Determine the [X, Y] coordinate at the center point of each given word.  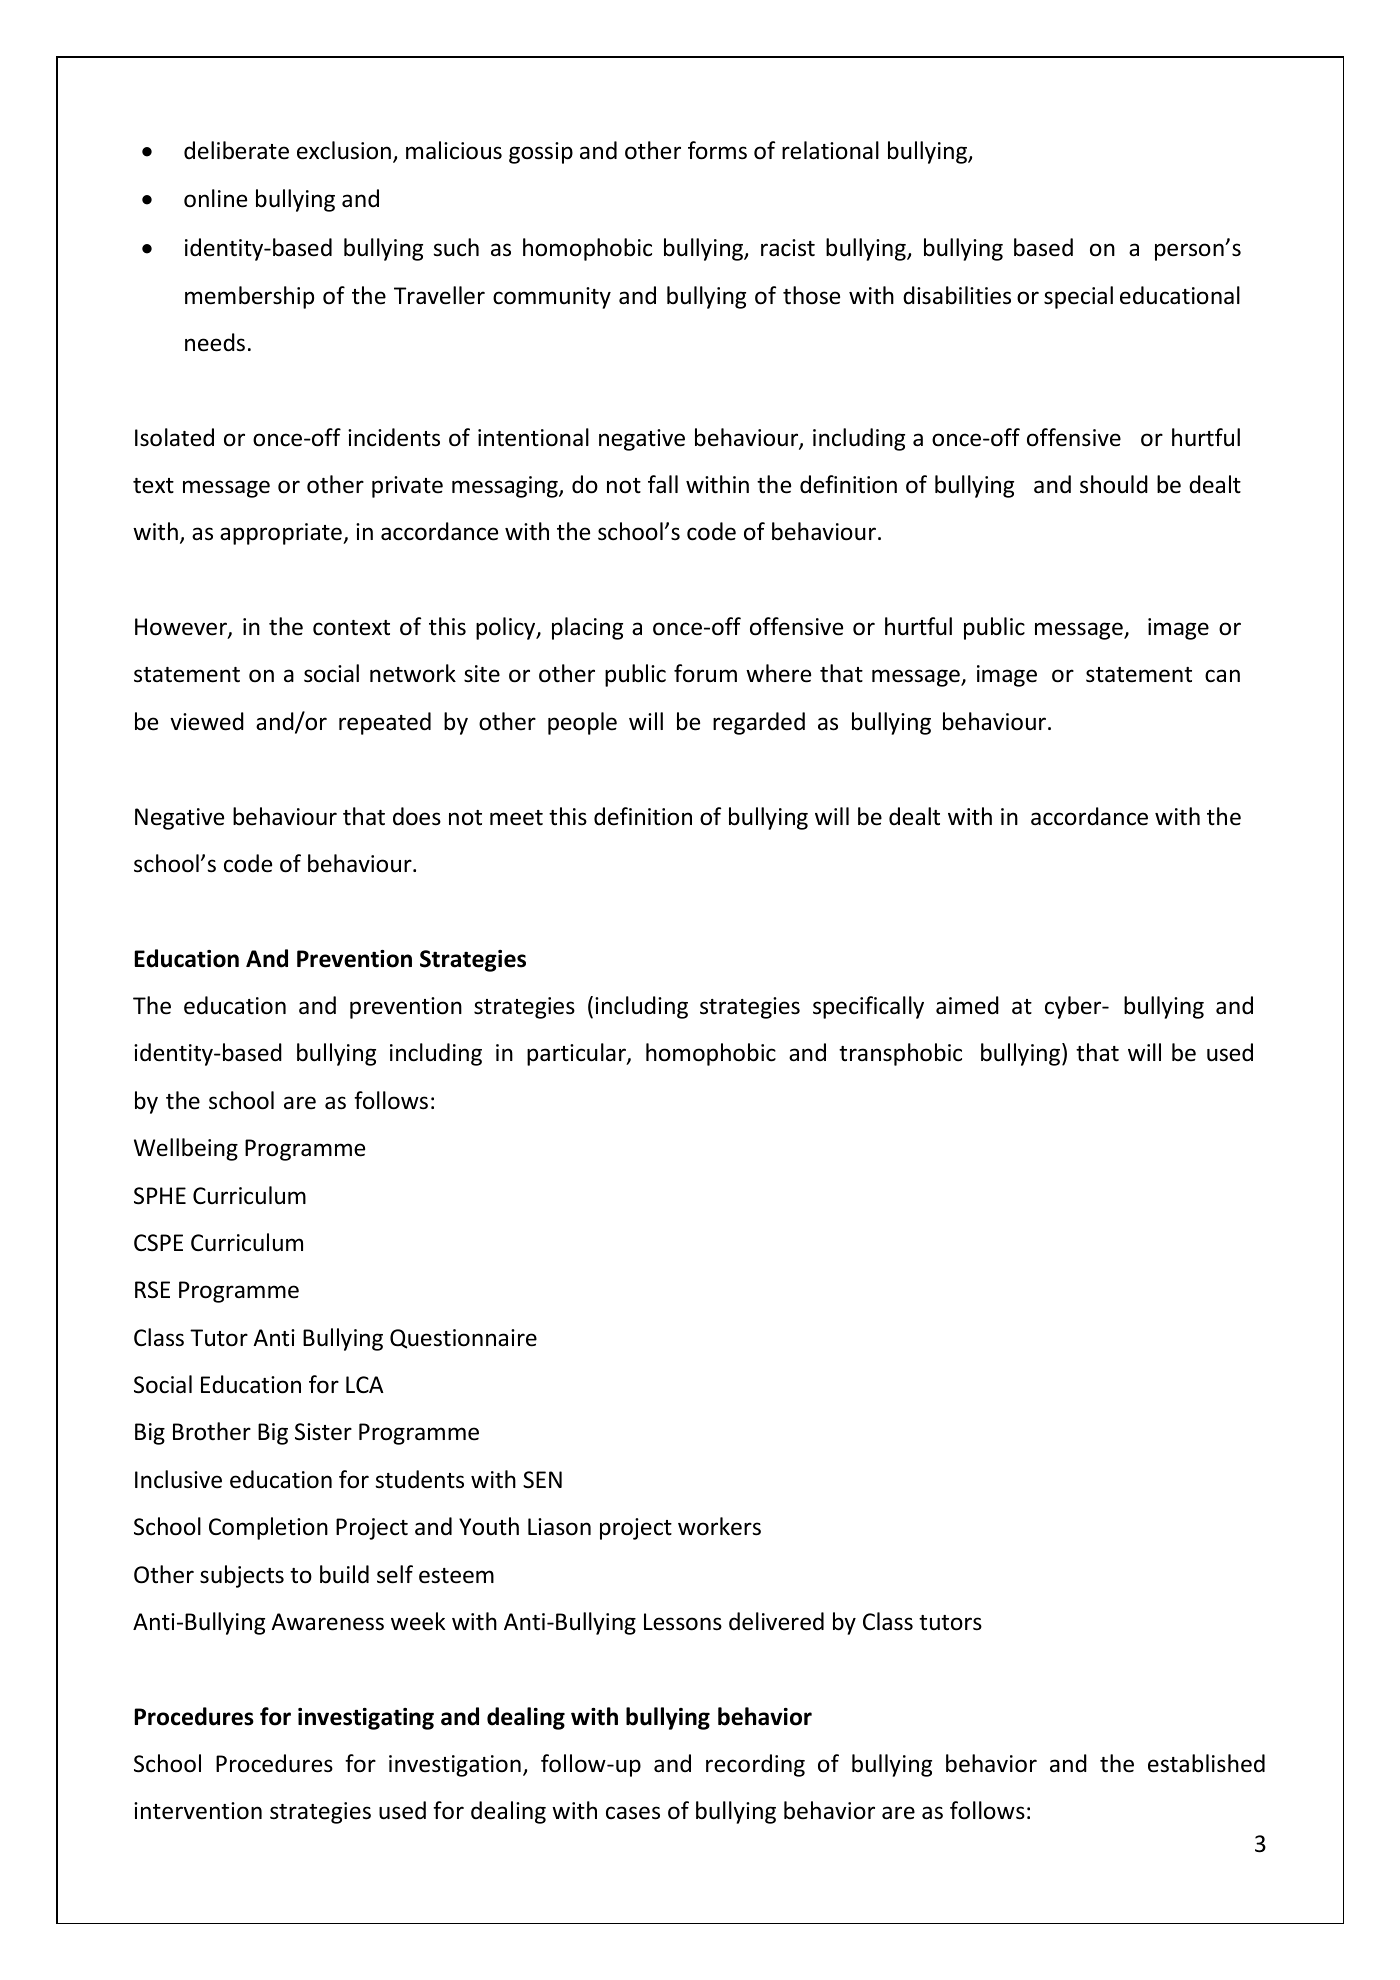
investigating [366, 1719]
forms [717, 150]
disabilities [957, 295]
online [215, 198]
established [1206, 1763]
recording [755, 1765]
